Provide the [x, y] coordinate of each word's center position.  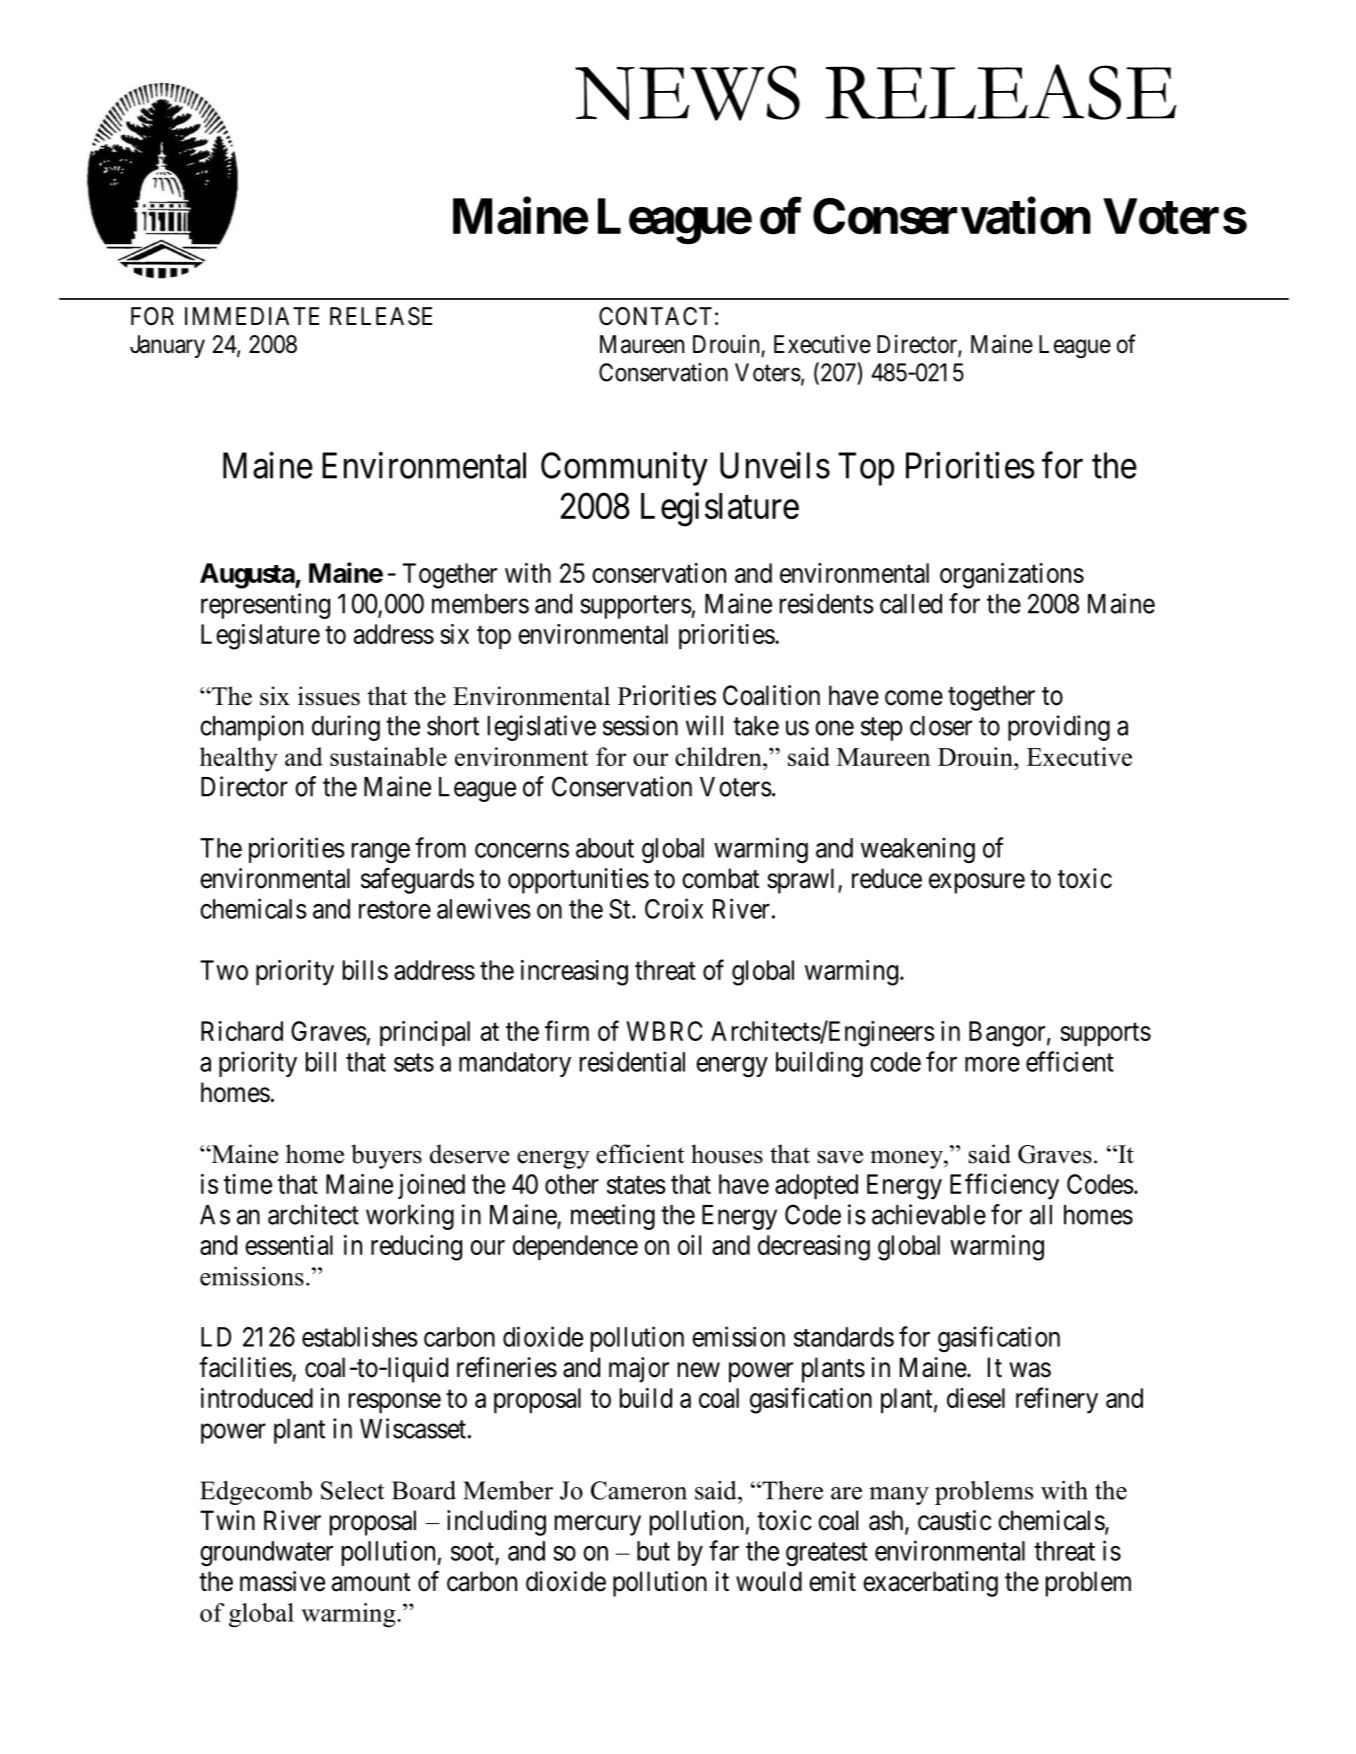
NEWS [687, 93]
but [653, 1551]
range [381, 853]
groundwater [266, 1554]
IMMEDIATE [252, 316]
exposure [977, 883]
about [605, 848]
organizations [1012, 576]
